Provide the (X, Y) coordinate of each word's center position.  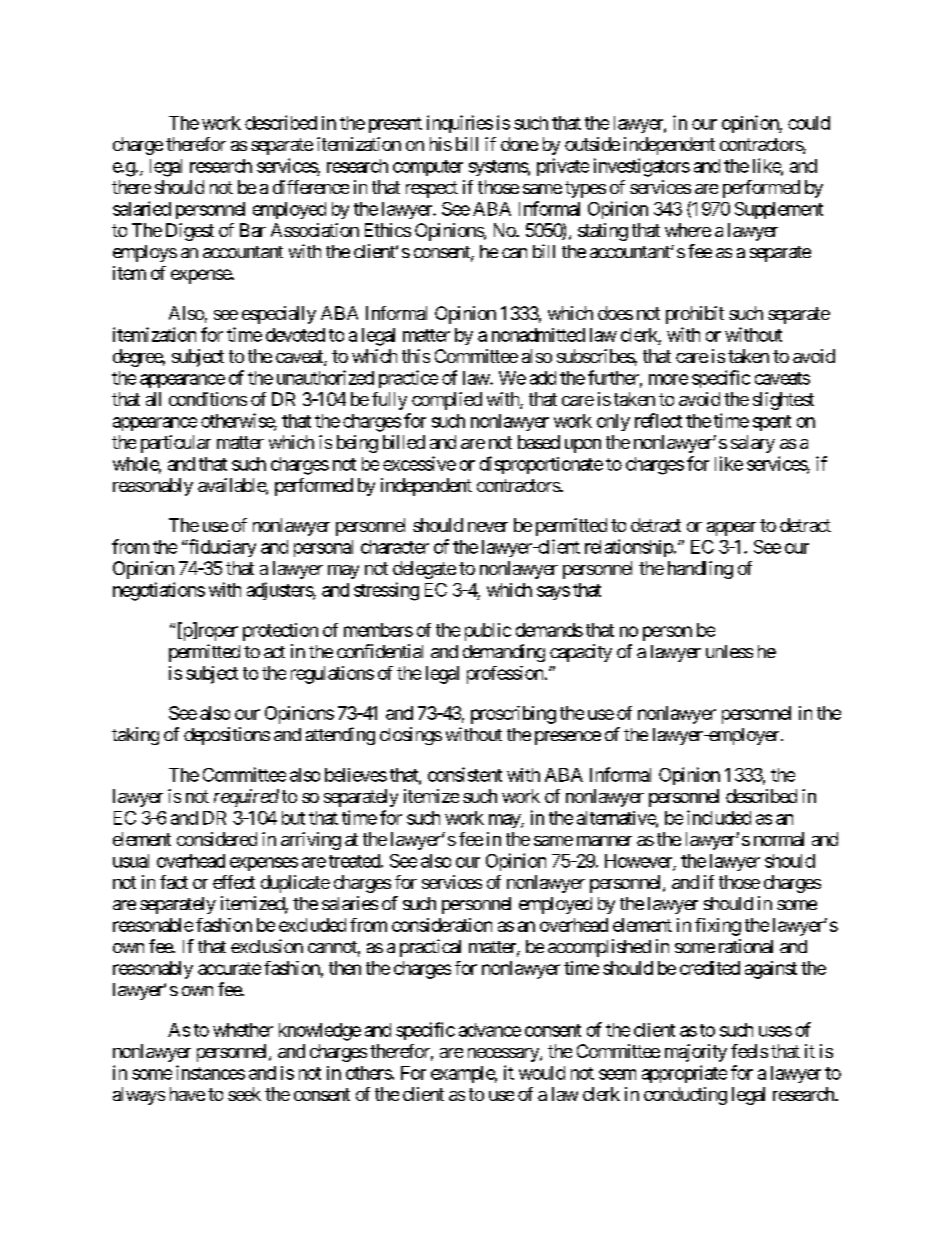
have (187, 1094)
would (542, 1073)
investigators (642, 167)
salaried (142, 208)
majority (696, 1053)
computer (428, 168)
